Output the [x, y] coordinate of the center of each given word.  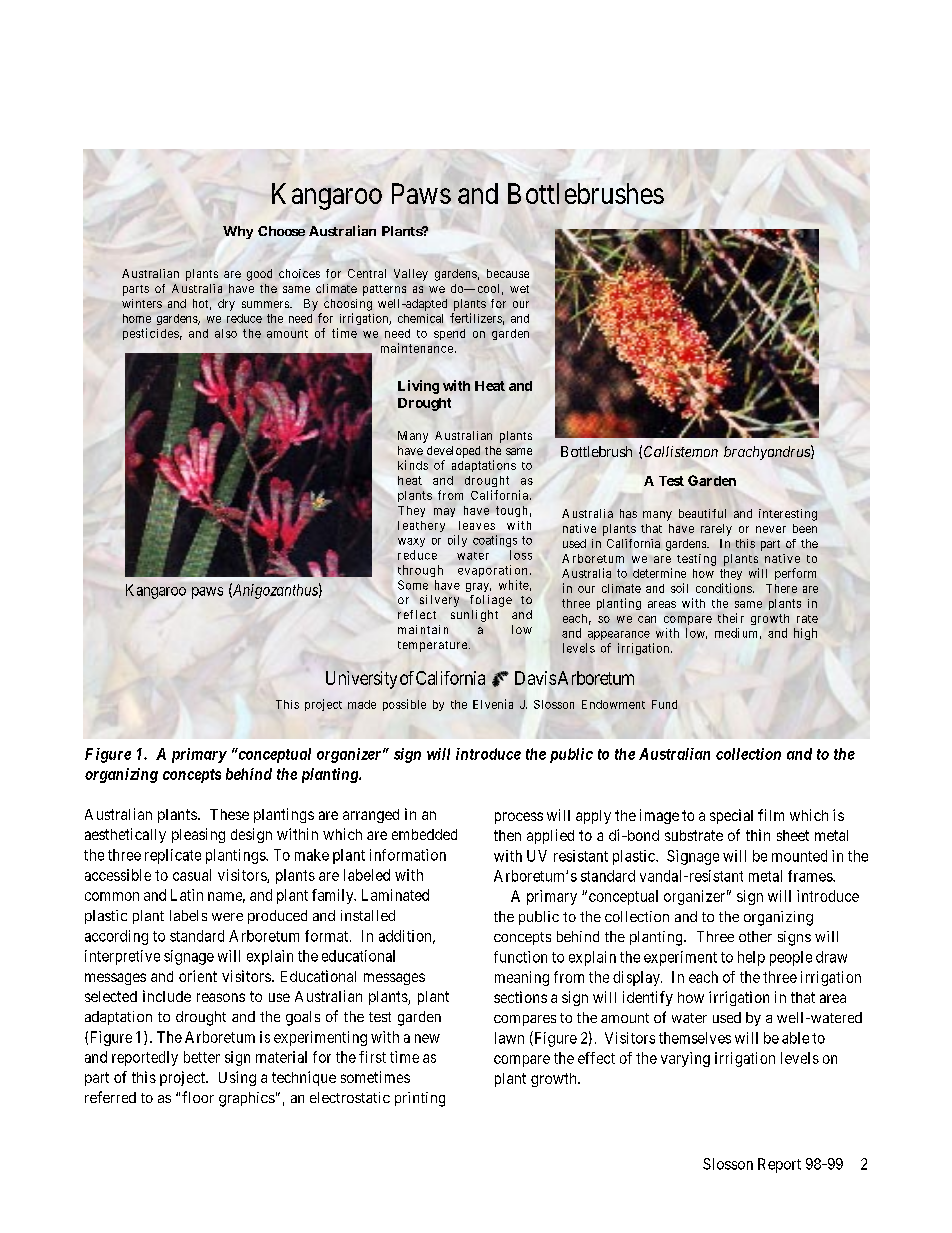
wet [519, 289]
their [731, 618]
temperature [432, 646]
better [202, 1057]
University [361, 680]
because [508, 273]
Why [238, 232]
